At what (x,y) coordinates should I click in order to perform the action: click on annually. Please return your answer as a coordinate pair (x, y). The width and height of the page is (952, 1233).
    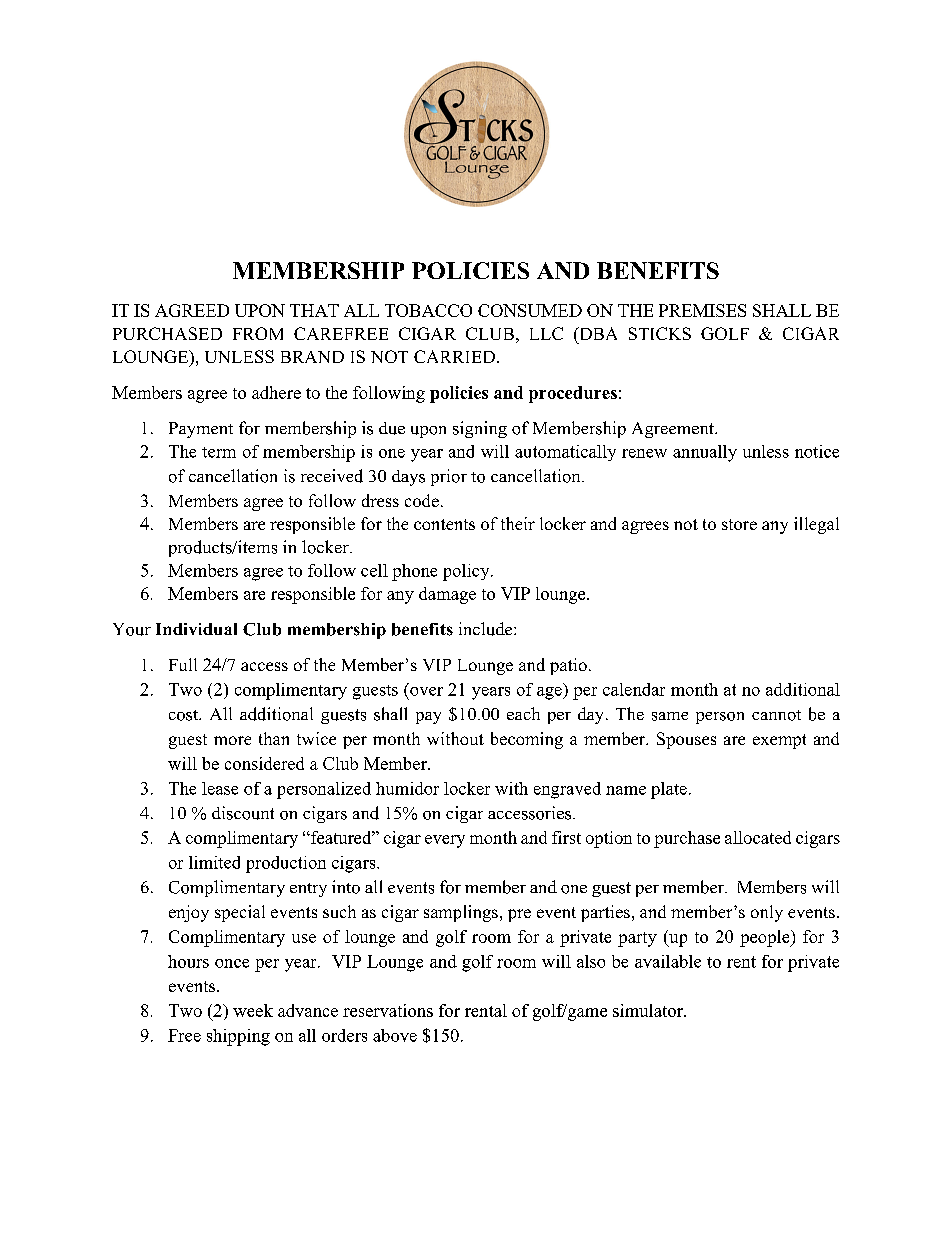
    Looking at the image, I should click on (705, 453).
